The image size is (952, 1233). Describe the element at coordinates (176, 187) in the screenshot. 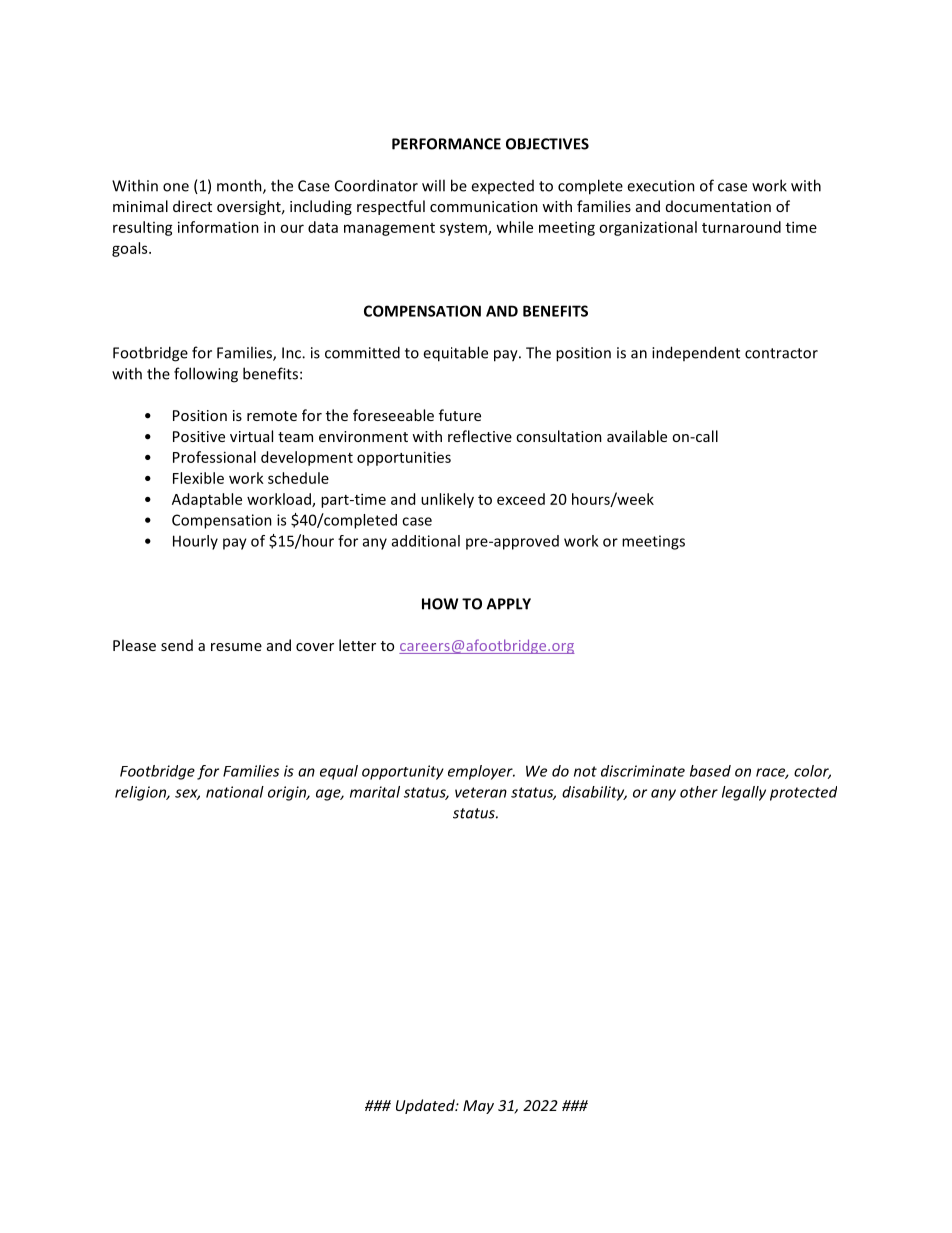

I see `one` at that location.
